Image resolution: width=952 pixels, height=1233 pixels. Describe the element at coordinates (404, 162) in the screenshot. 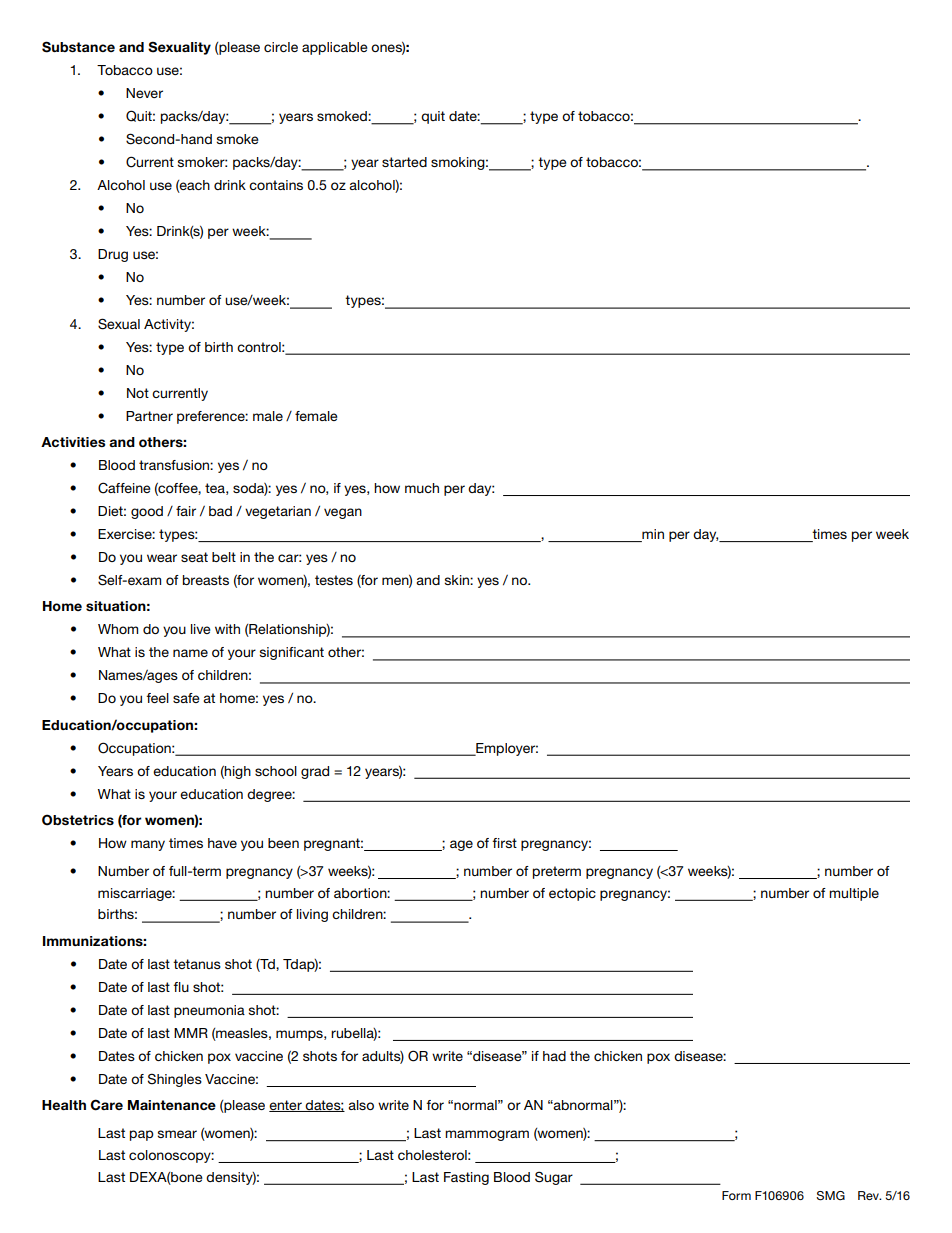

I see `started` at that location.
